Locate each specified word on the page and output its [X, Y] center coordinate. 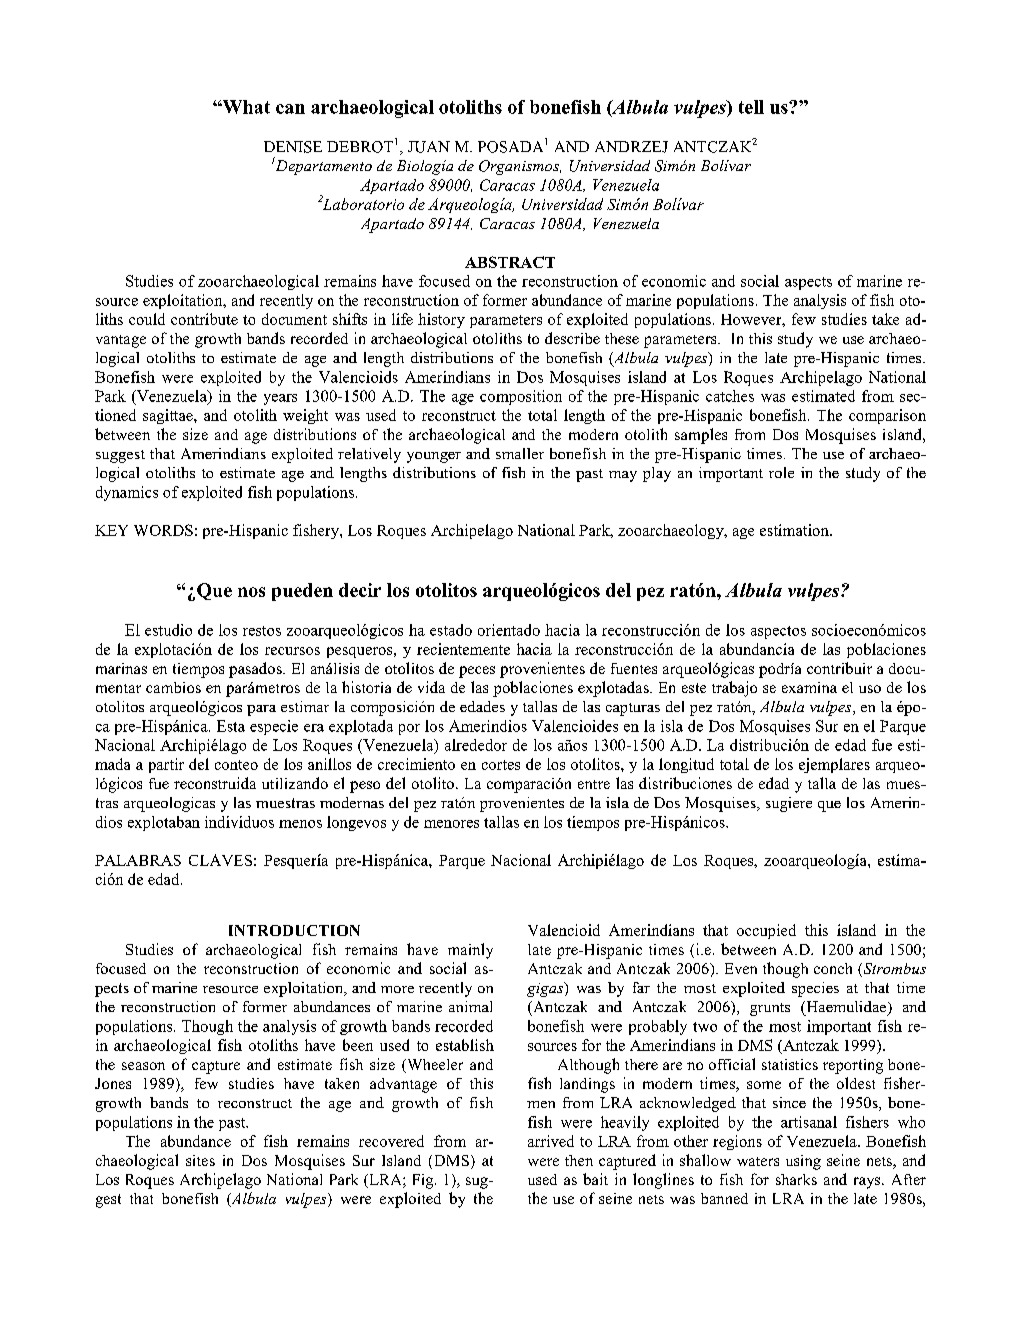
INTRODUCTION [294, 930]
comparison [887, 416]
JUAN [429, 147]
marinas [121, 668]
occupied [766, 931]
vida [431, 687]
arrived [551, 1141]
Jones [113, 1083]
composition [521, 397]
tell [751, 107]
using [803, 1162]
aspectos [778, 632]
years [280, 399]
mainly [470, 951]
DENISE [293, 147]
